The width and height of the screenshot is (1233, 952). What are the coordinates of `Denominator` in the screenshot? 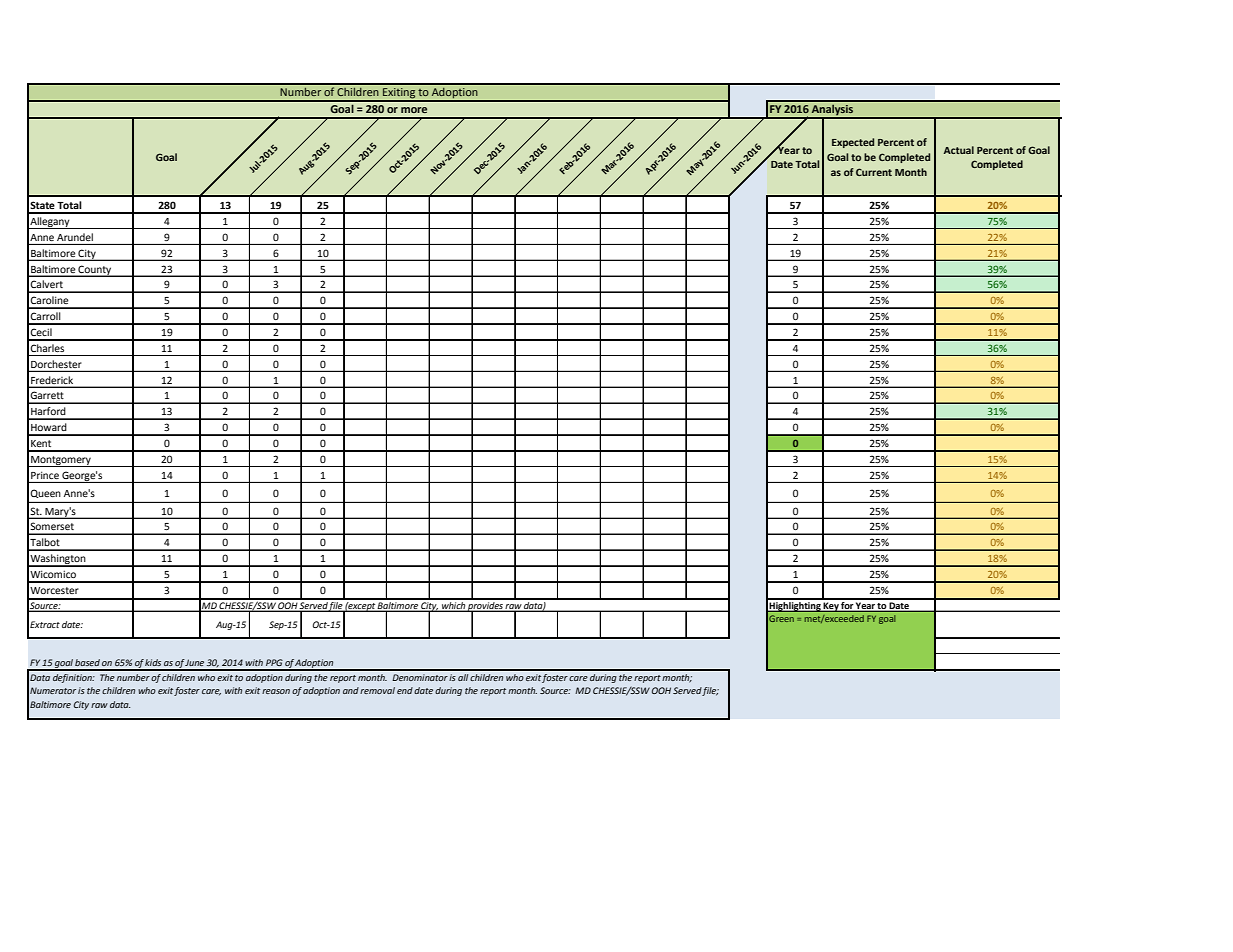 It's located at (420, 677).
